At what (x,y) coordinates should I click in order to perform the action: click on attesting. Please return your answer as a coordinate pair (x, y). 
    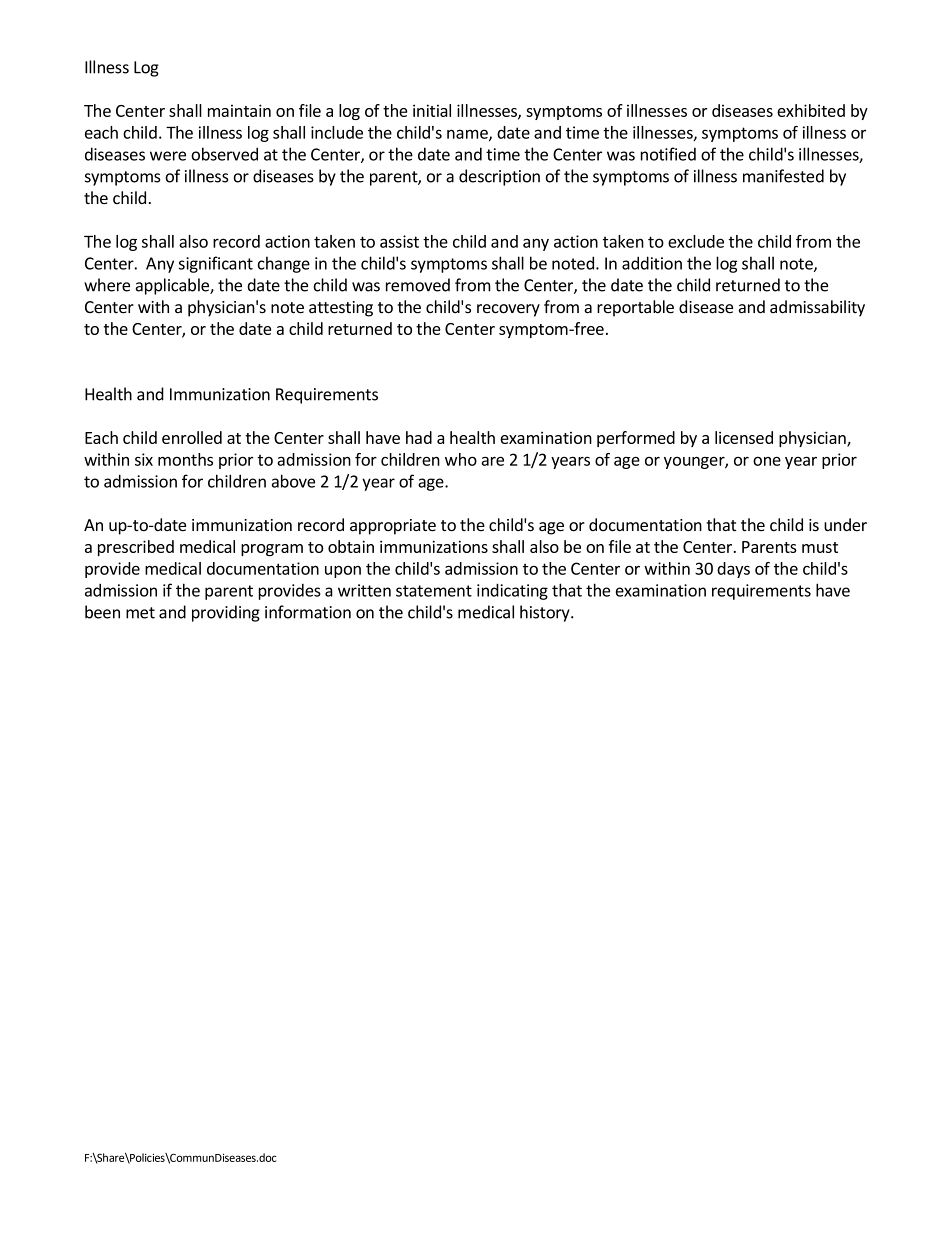
    Looking at the image, I should click on (341, 309).
